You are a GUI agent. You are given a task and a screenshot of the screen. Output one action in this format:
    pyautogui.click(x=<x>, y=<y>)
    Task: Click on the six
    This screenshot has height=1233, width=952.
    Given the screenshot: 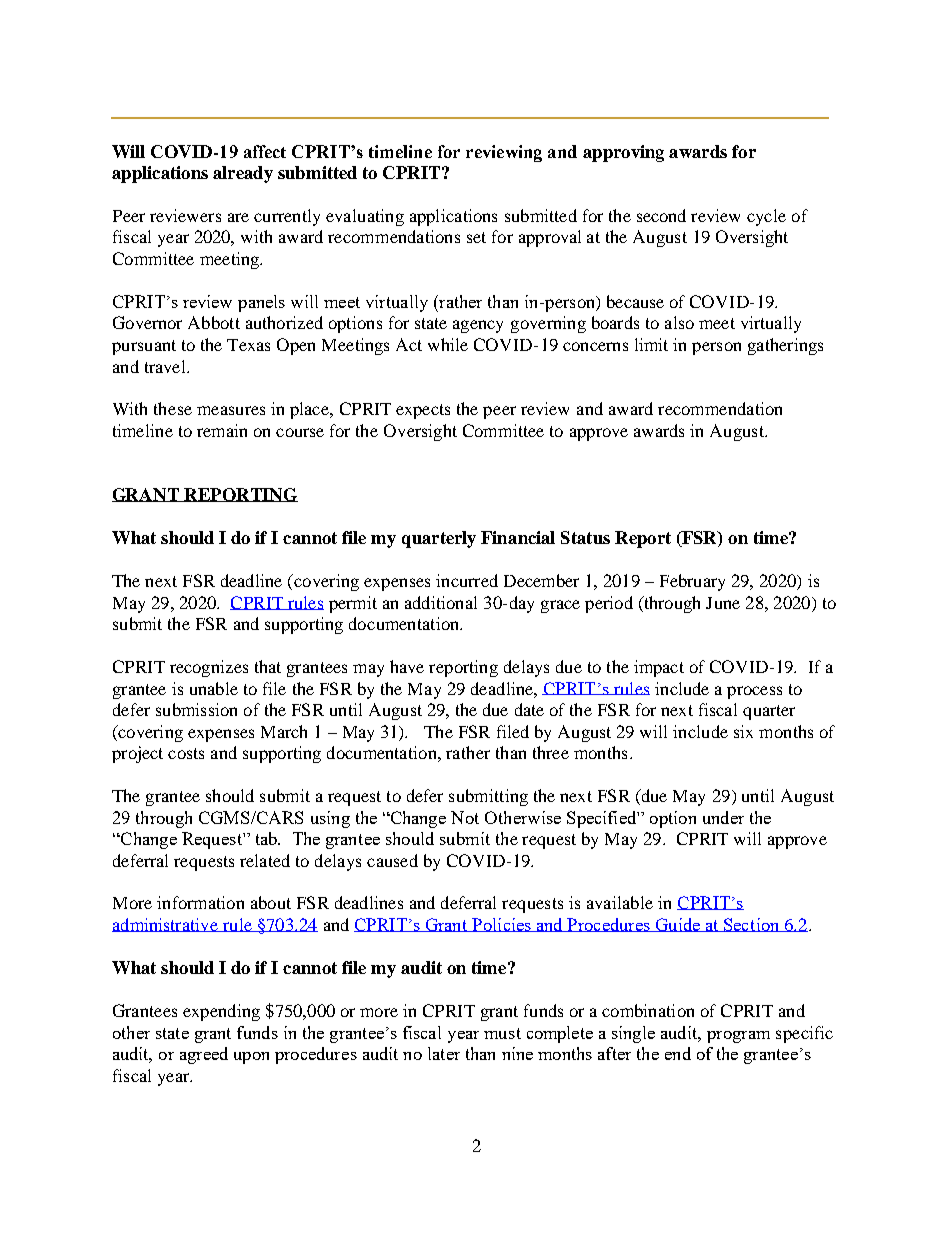 What is the action you would take?
    pyautogui.click(x=743, y=731)
